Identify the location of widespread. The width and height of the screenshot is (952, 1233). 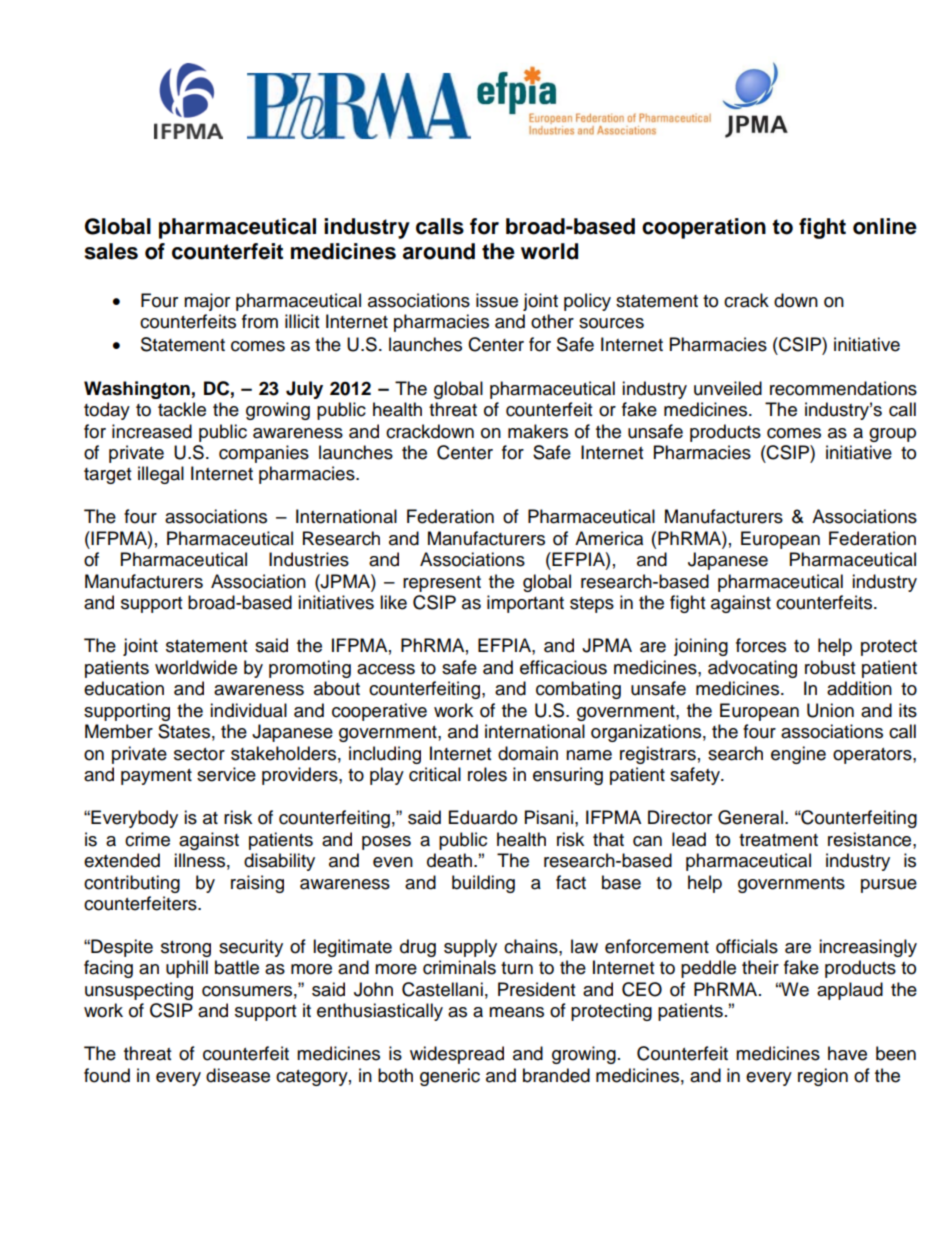
(457, 1055).
